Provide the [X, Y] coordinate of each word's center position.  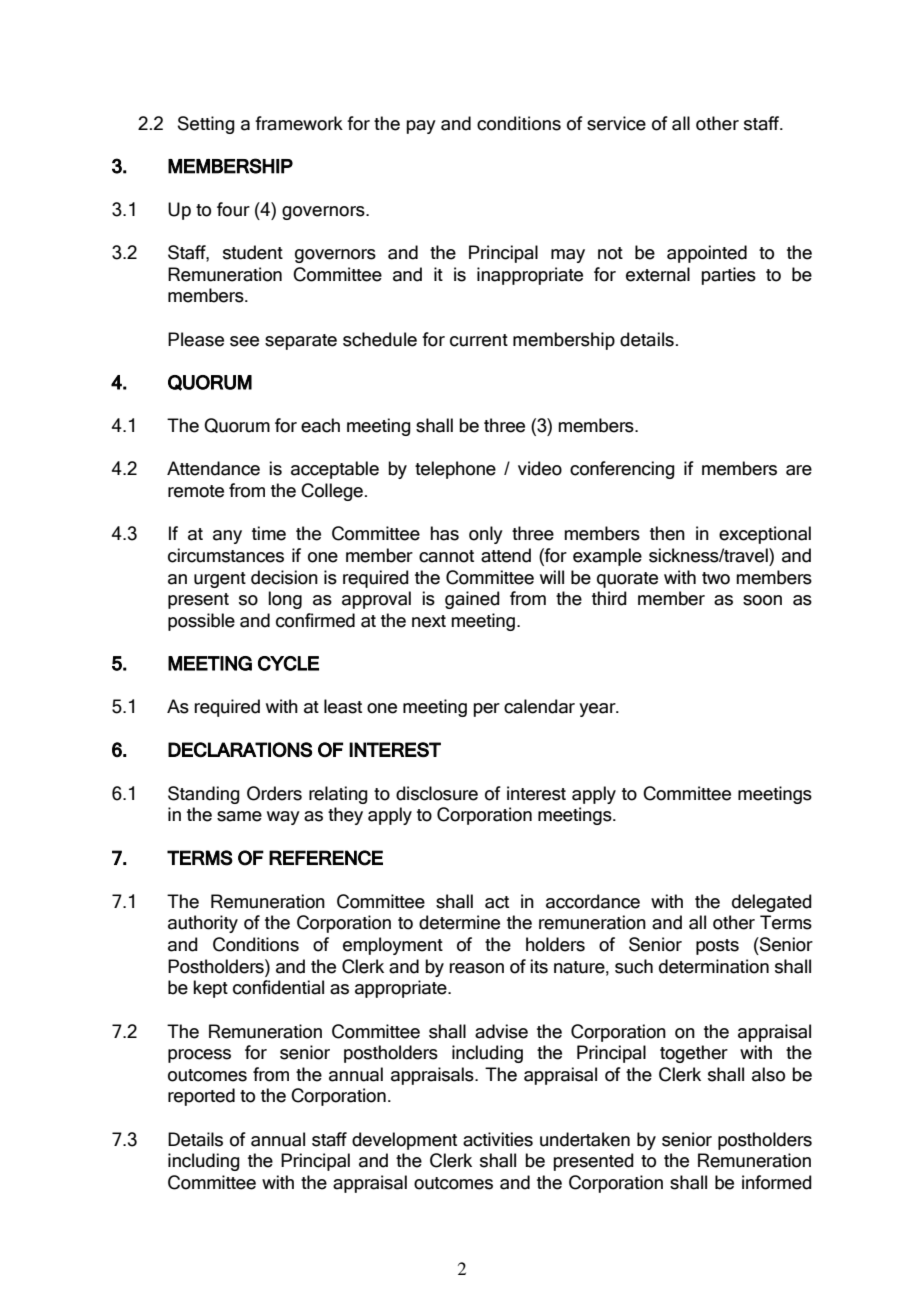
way [283, 818]
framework [299, 123]
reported [201, 1097]
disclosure [437, 793]
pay [421, 127]
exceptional [765, 535]
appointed [707, 254]
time [269, 533]
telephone [455, 470]
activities [498, 1139]
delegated [772, 903]
